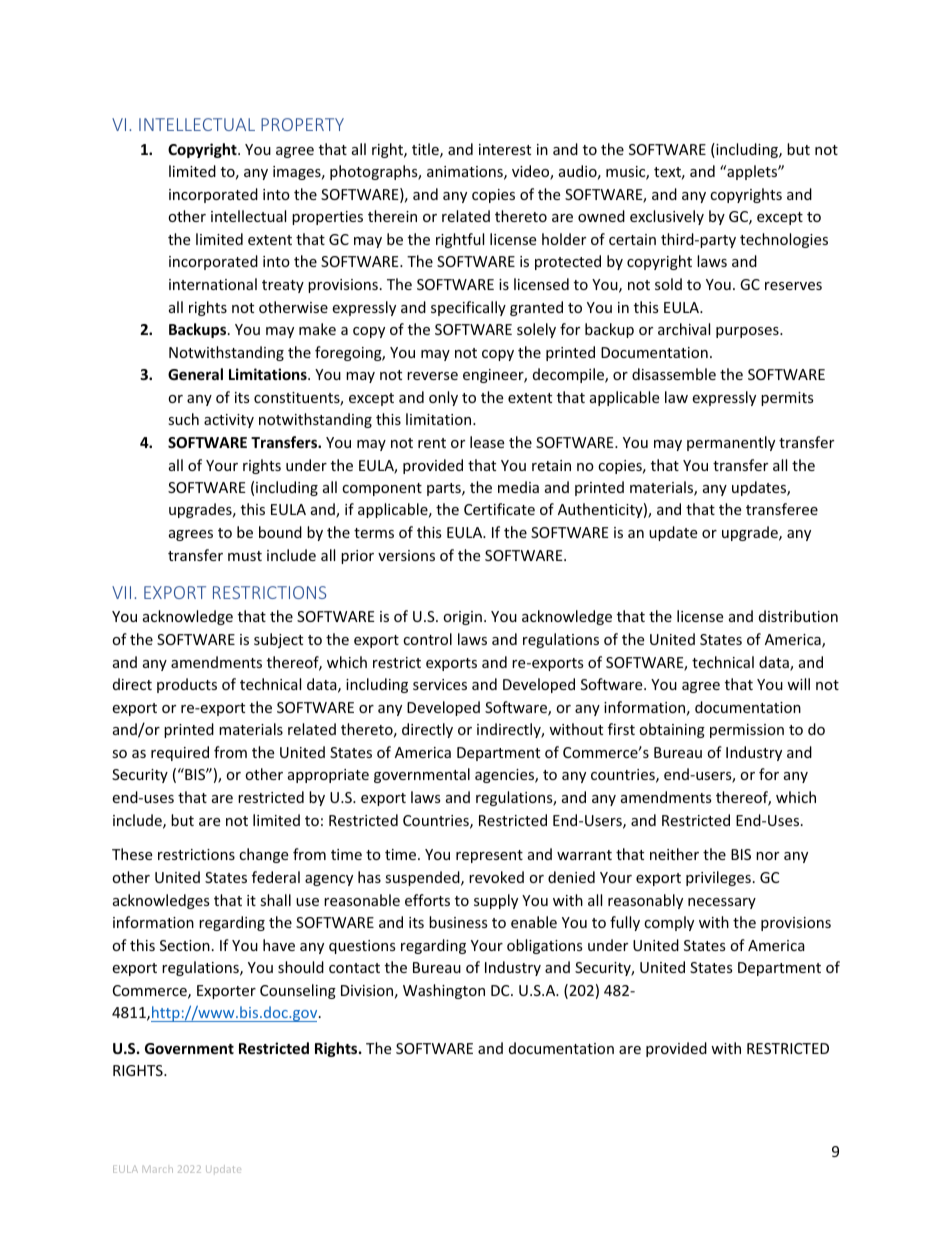 The image size is (952, 1233). What do you see at coordinates (302, 124) in the image?
I see `PROPERTY` at bounding box center [302, 124].
